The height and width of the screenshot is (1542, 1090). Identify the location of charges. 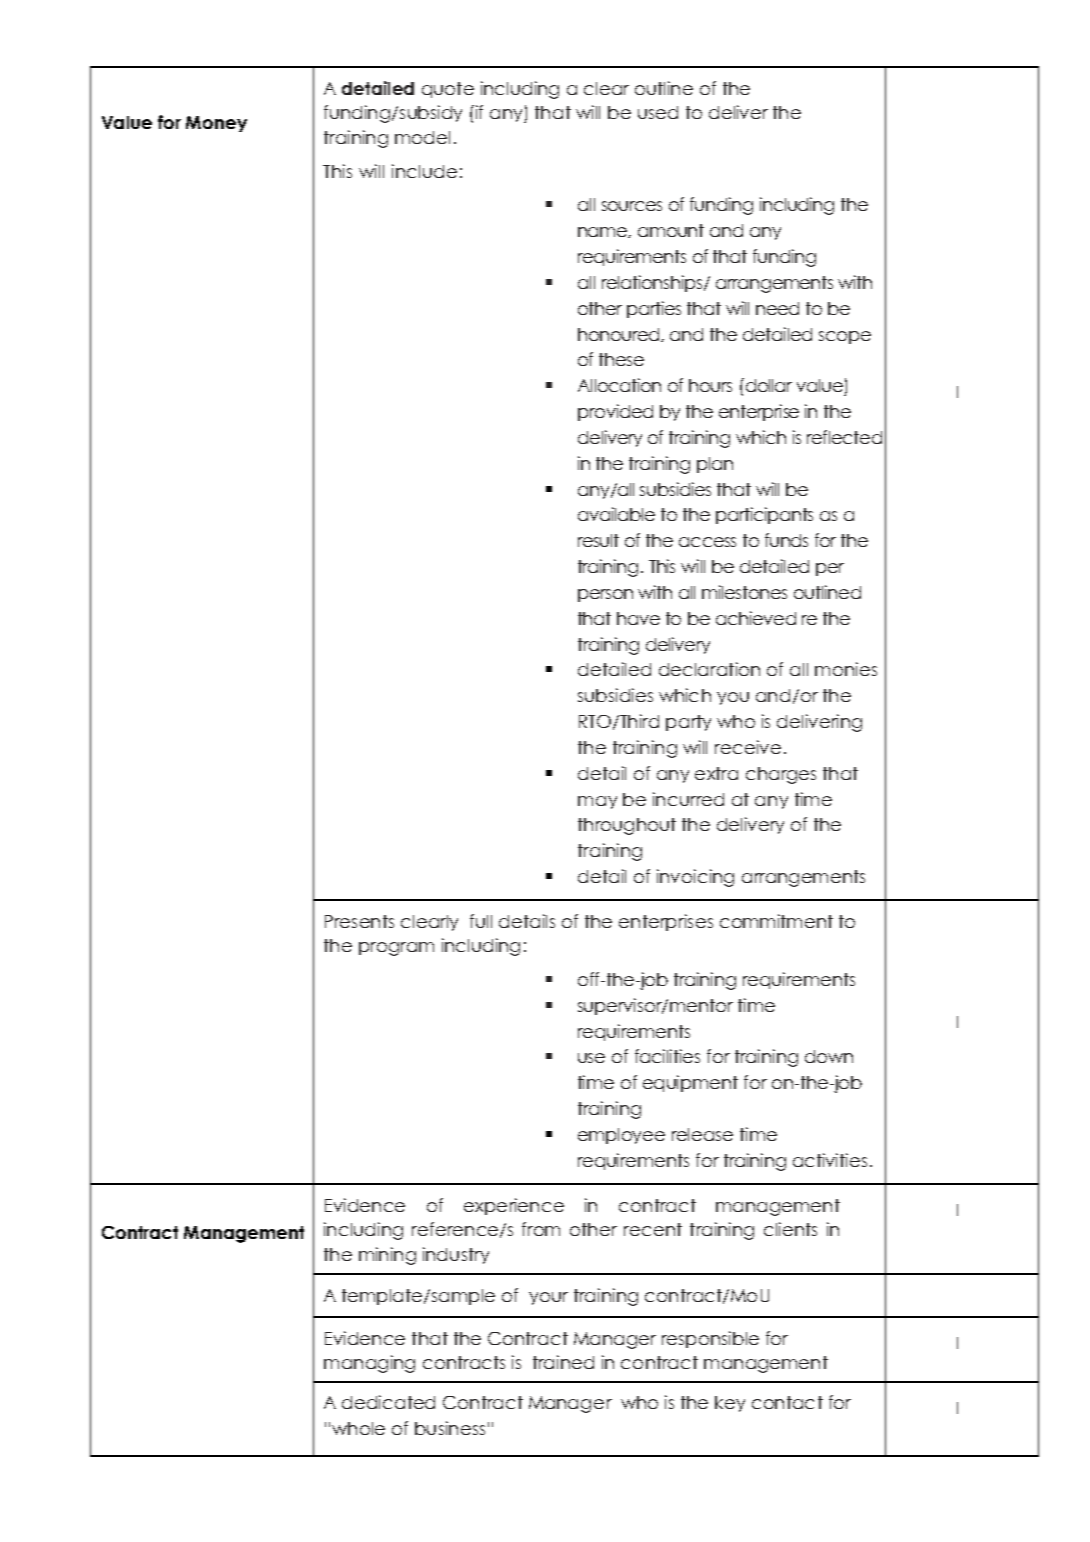
(781, 775).
